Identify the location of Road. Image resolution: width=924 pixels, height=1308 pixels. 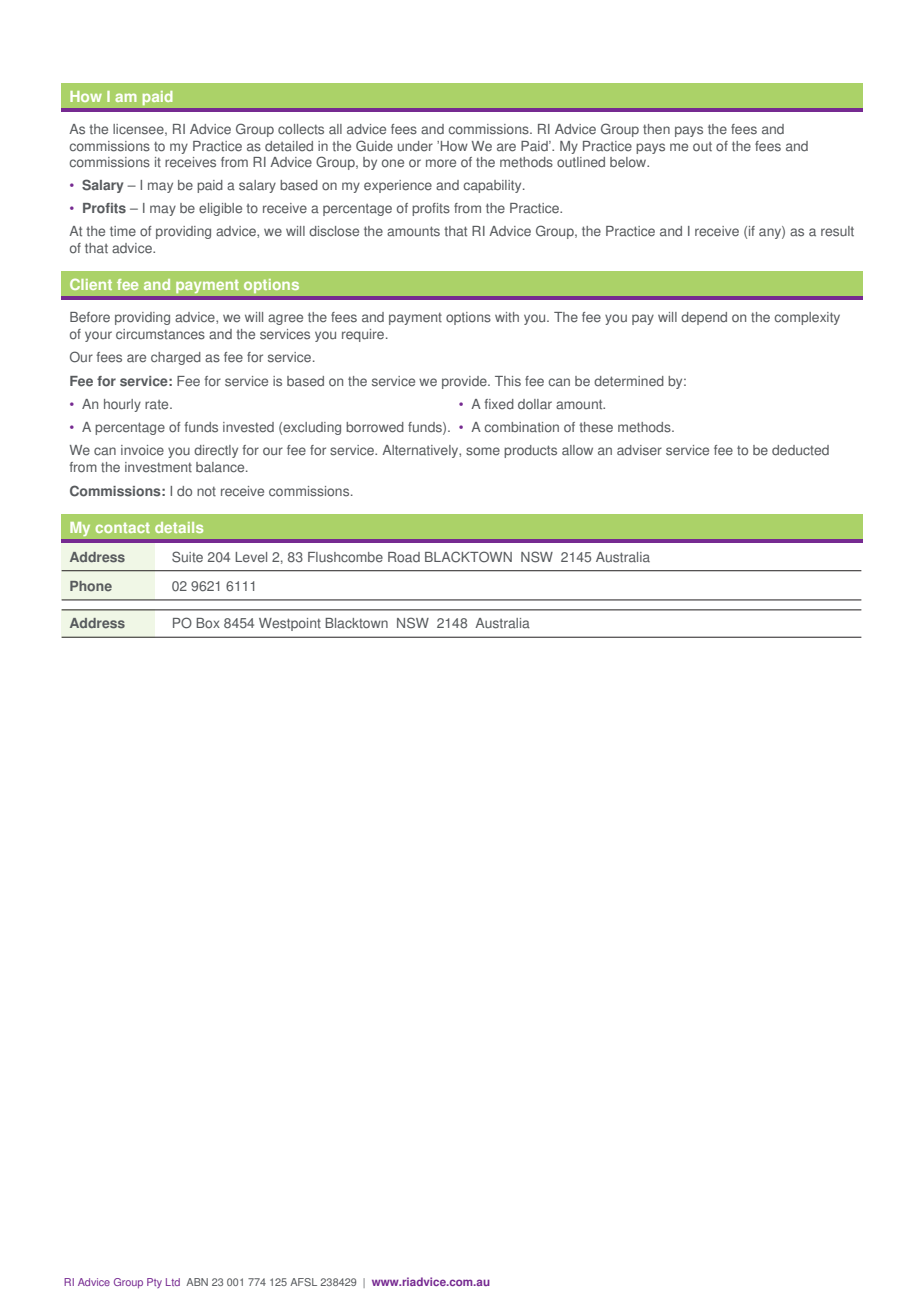
(404, 557).
